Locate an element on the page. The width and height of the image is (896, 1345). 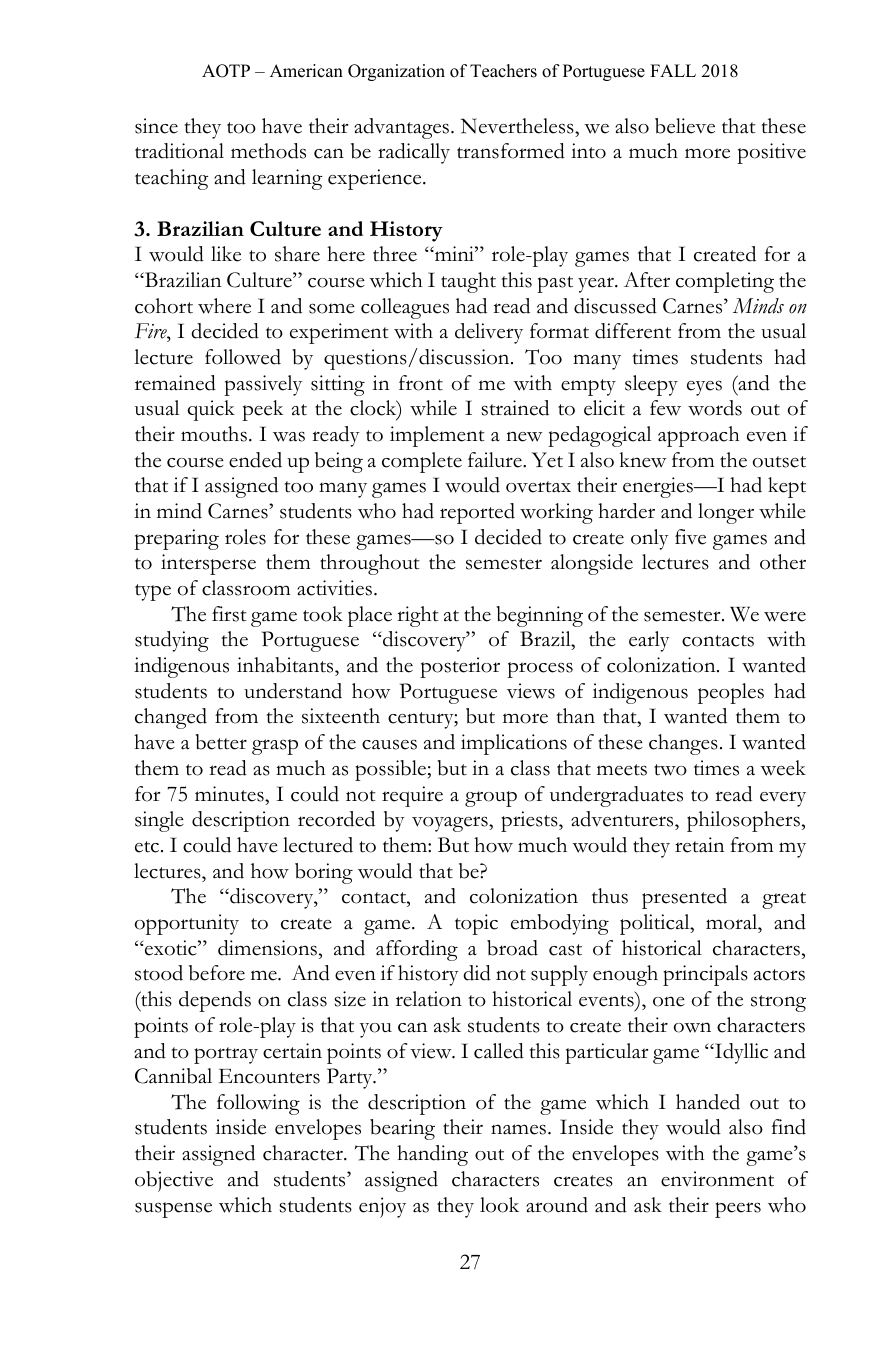
handing is located at coordinates (432, 1155).
